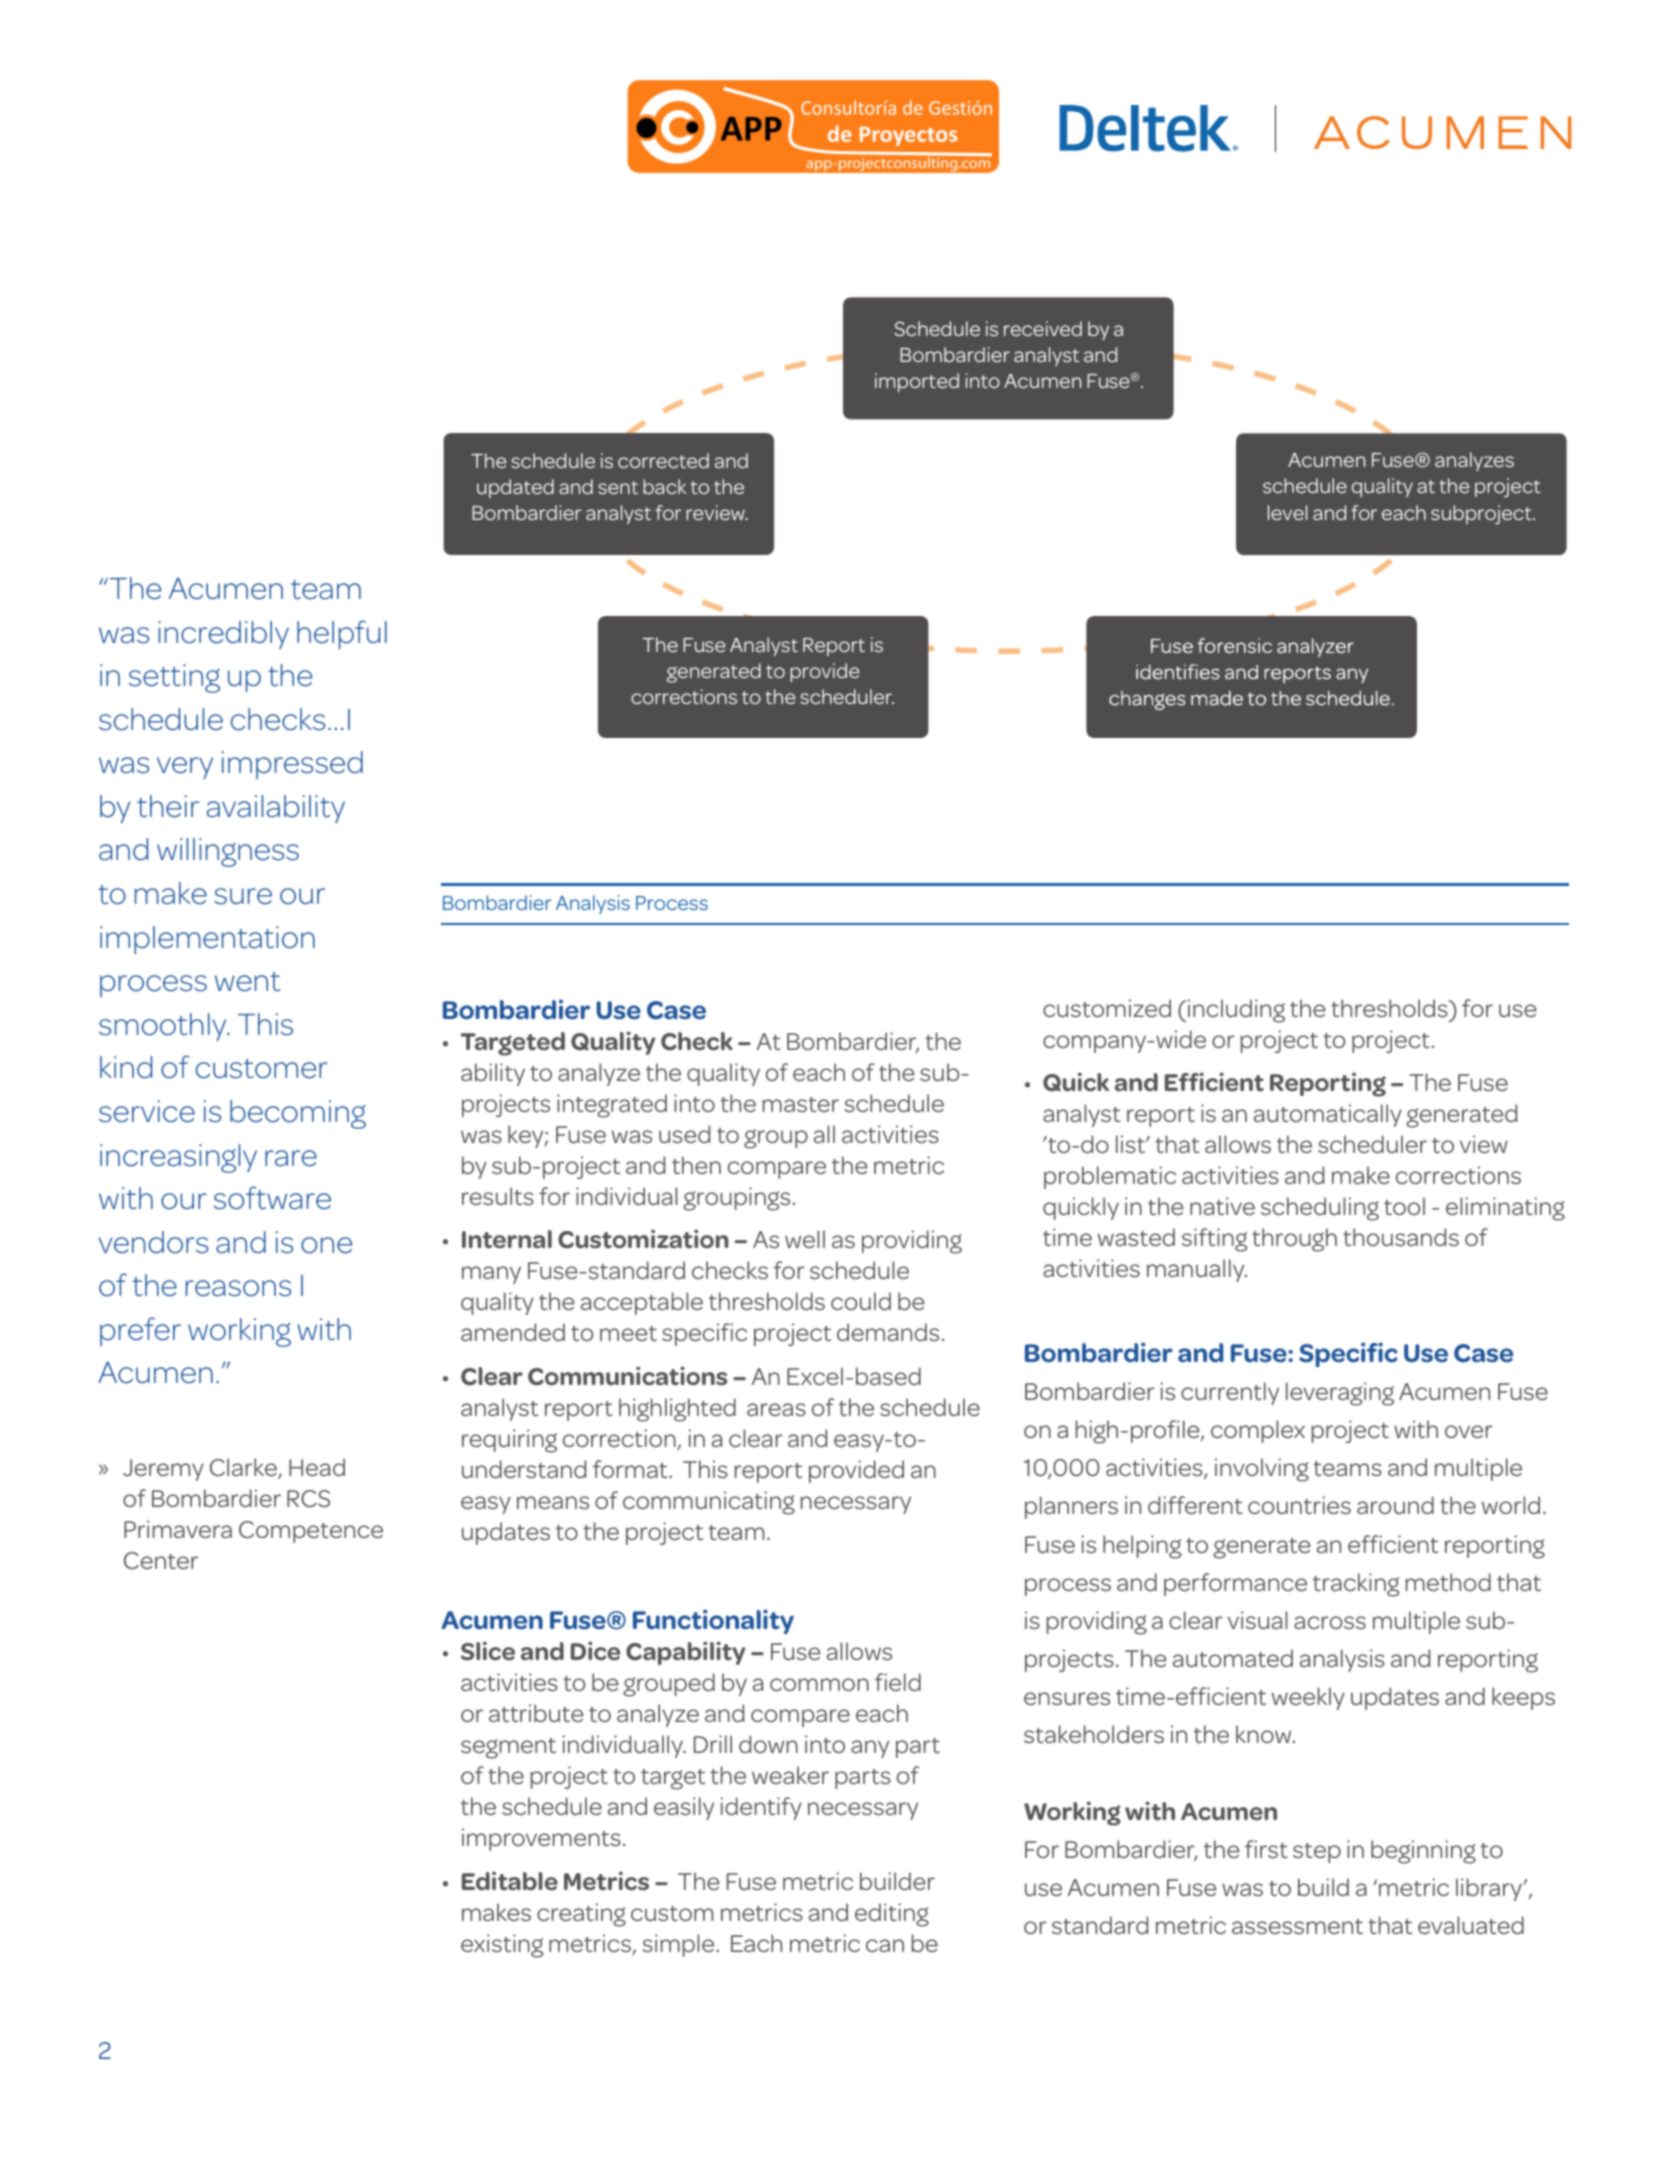  I want to click on Competence, so click(311, 1532).
